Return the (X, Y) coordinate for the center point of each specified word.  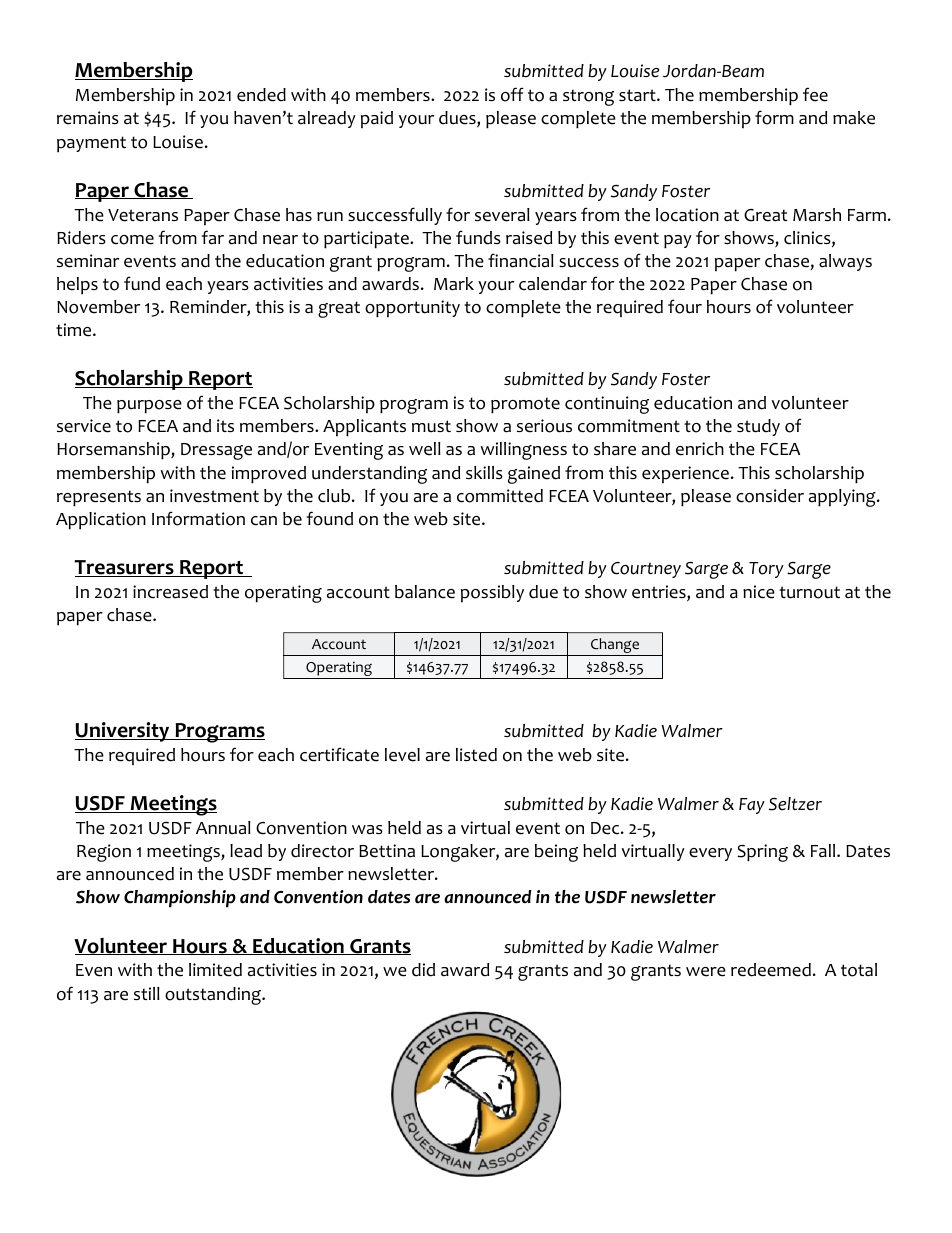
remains (88, 118)
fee (815, 94)
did (423, 970)
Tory (766, 570)
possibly (492, 594)
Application (101, 521)
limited (215, 970)
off (512, 94)
